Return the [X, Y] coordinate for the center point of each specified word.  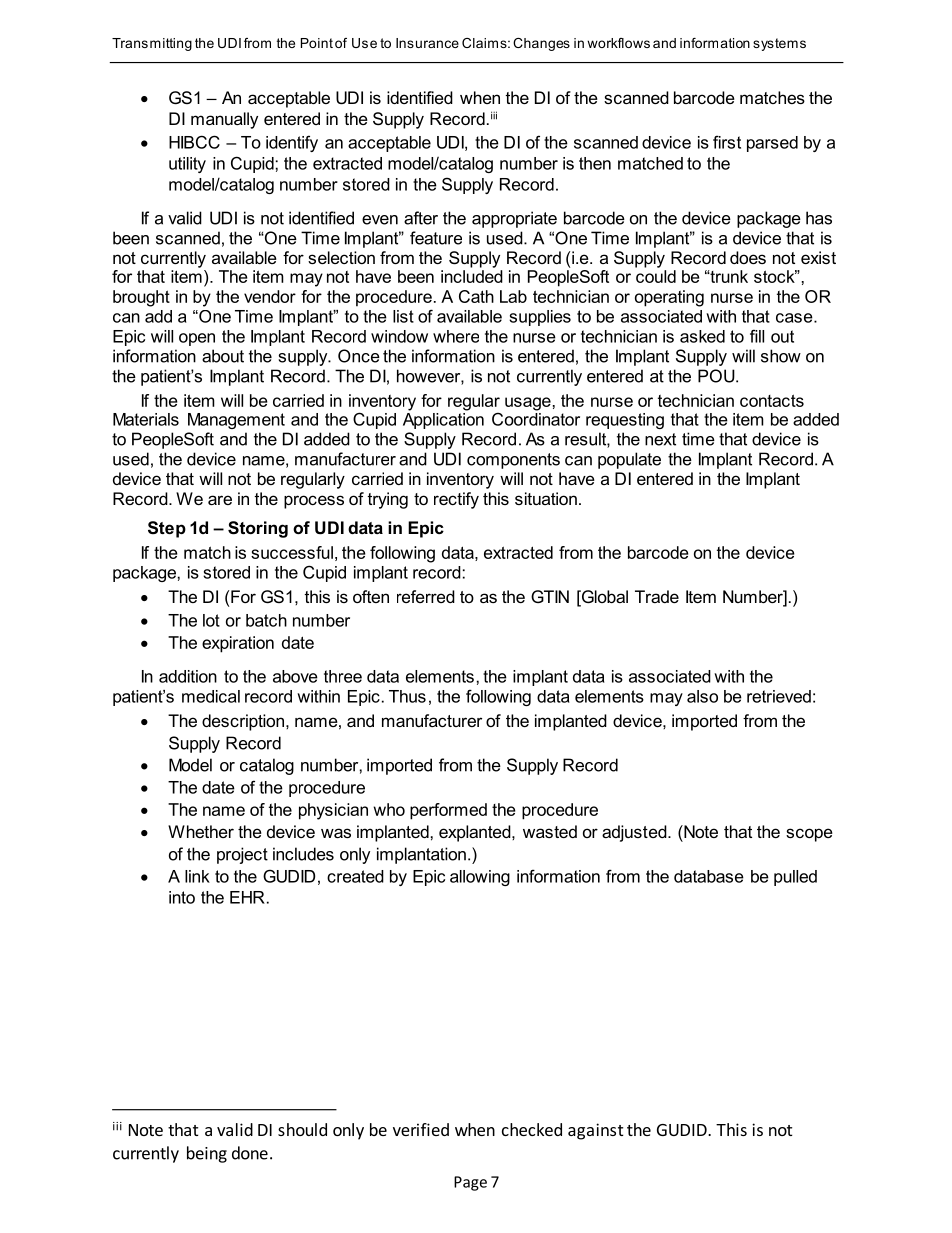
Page [470, 1183]
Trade [657, 596]
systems [779, 44]
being [207, 1154]
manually [224, 120]
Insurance [427, 43]
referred [426, 596]
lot [211, 620]
